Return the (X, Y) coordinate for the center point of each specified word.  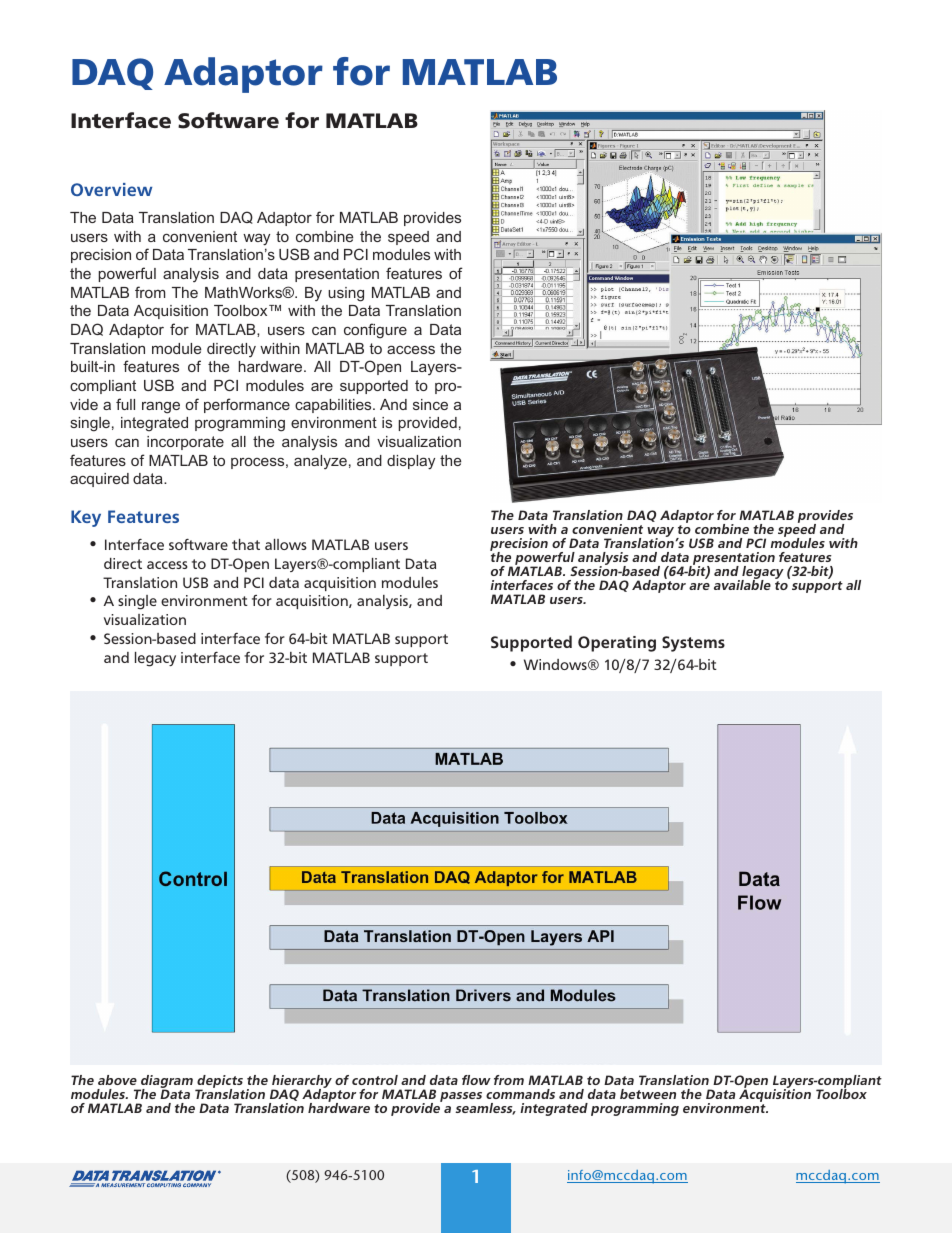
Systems (693, 644)
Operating (617, 644)
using (346, 294)
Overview (111, 189)
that (246, 544)
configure (375, 331)
